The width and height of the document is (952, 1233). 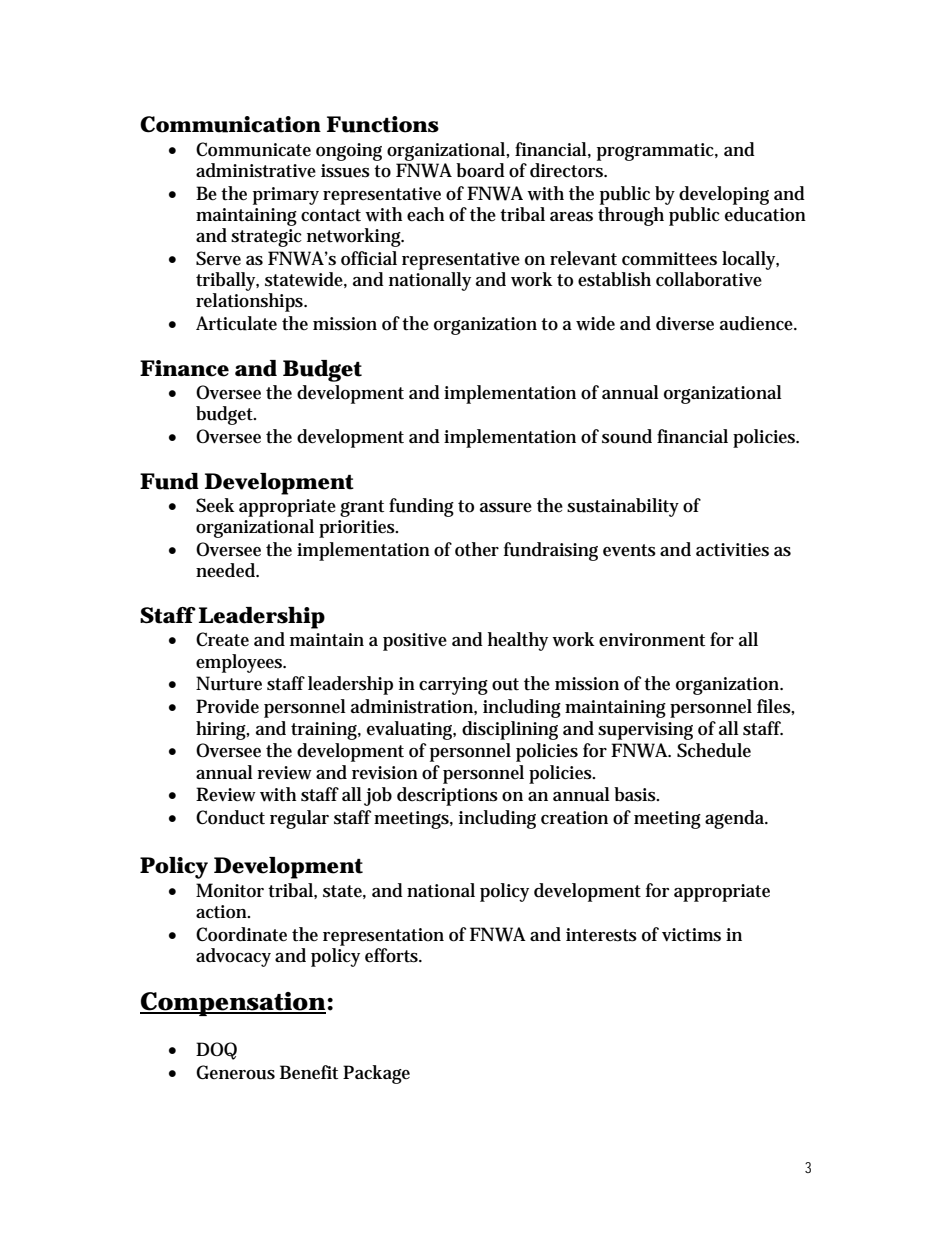 What do you see at coordinates (235, 1072) in the document?
I see `Generous` at bounding box center [235, 1072].
